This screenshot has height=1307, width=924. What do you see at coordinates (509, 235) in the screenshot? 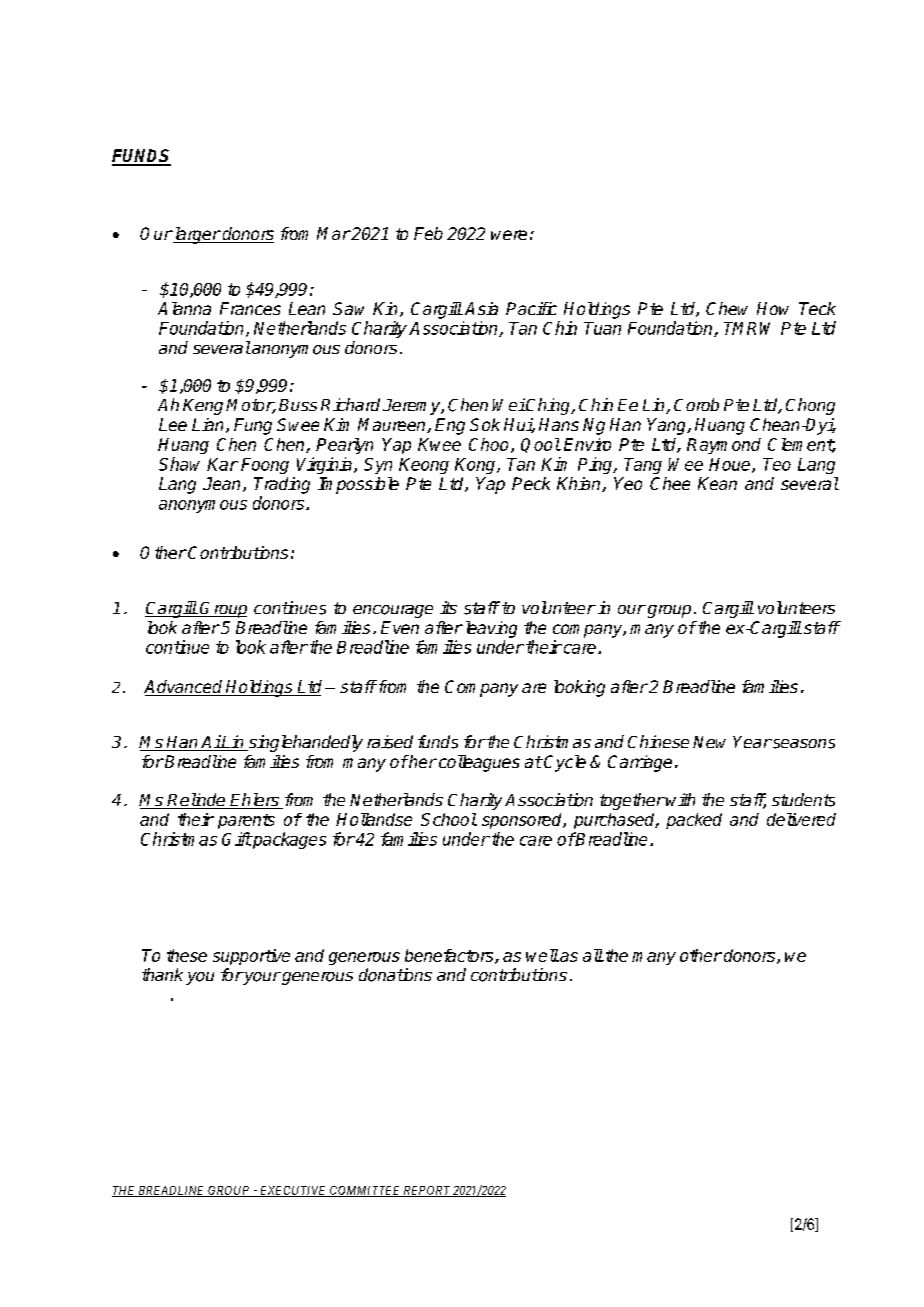
I see `were` at bounding box center [509, 235].
